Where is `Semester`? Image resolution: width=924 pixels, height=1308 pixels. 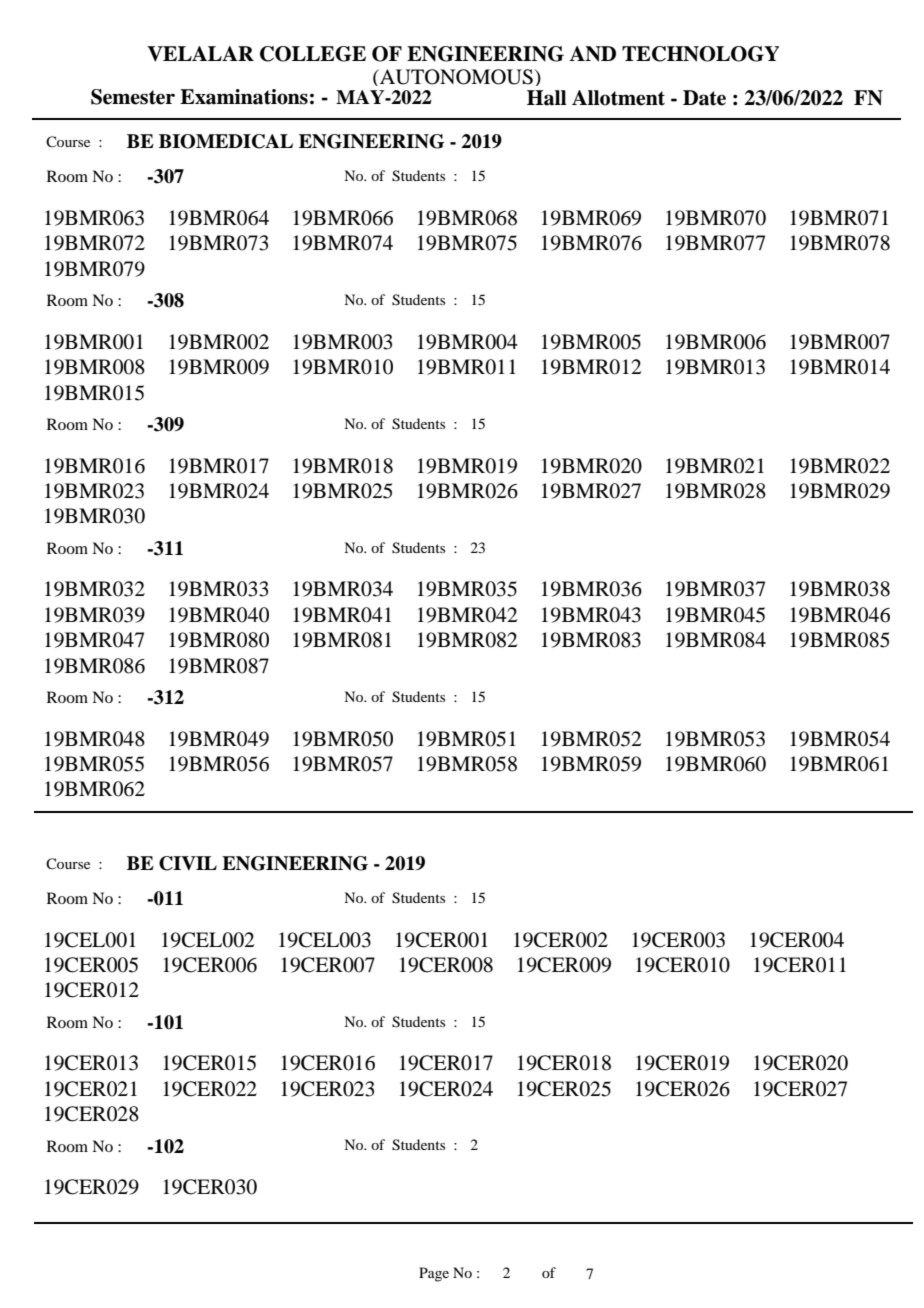 Semester is located at coordinates (133, 97).
